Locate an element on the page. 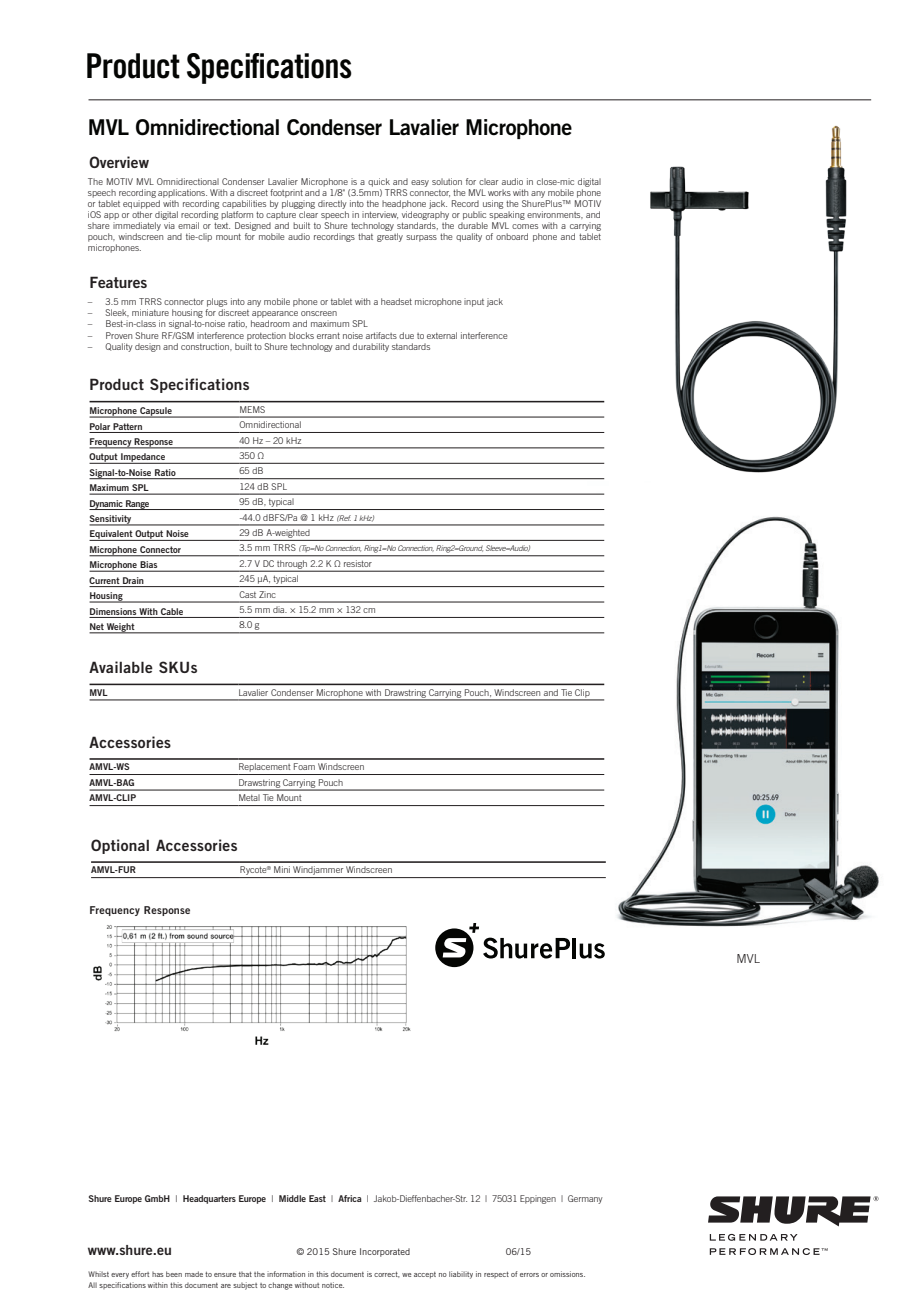 This image has height=1308, width=924. resistor is located at coordinates (358, 563).
